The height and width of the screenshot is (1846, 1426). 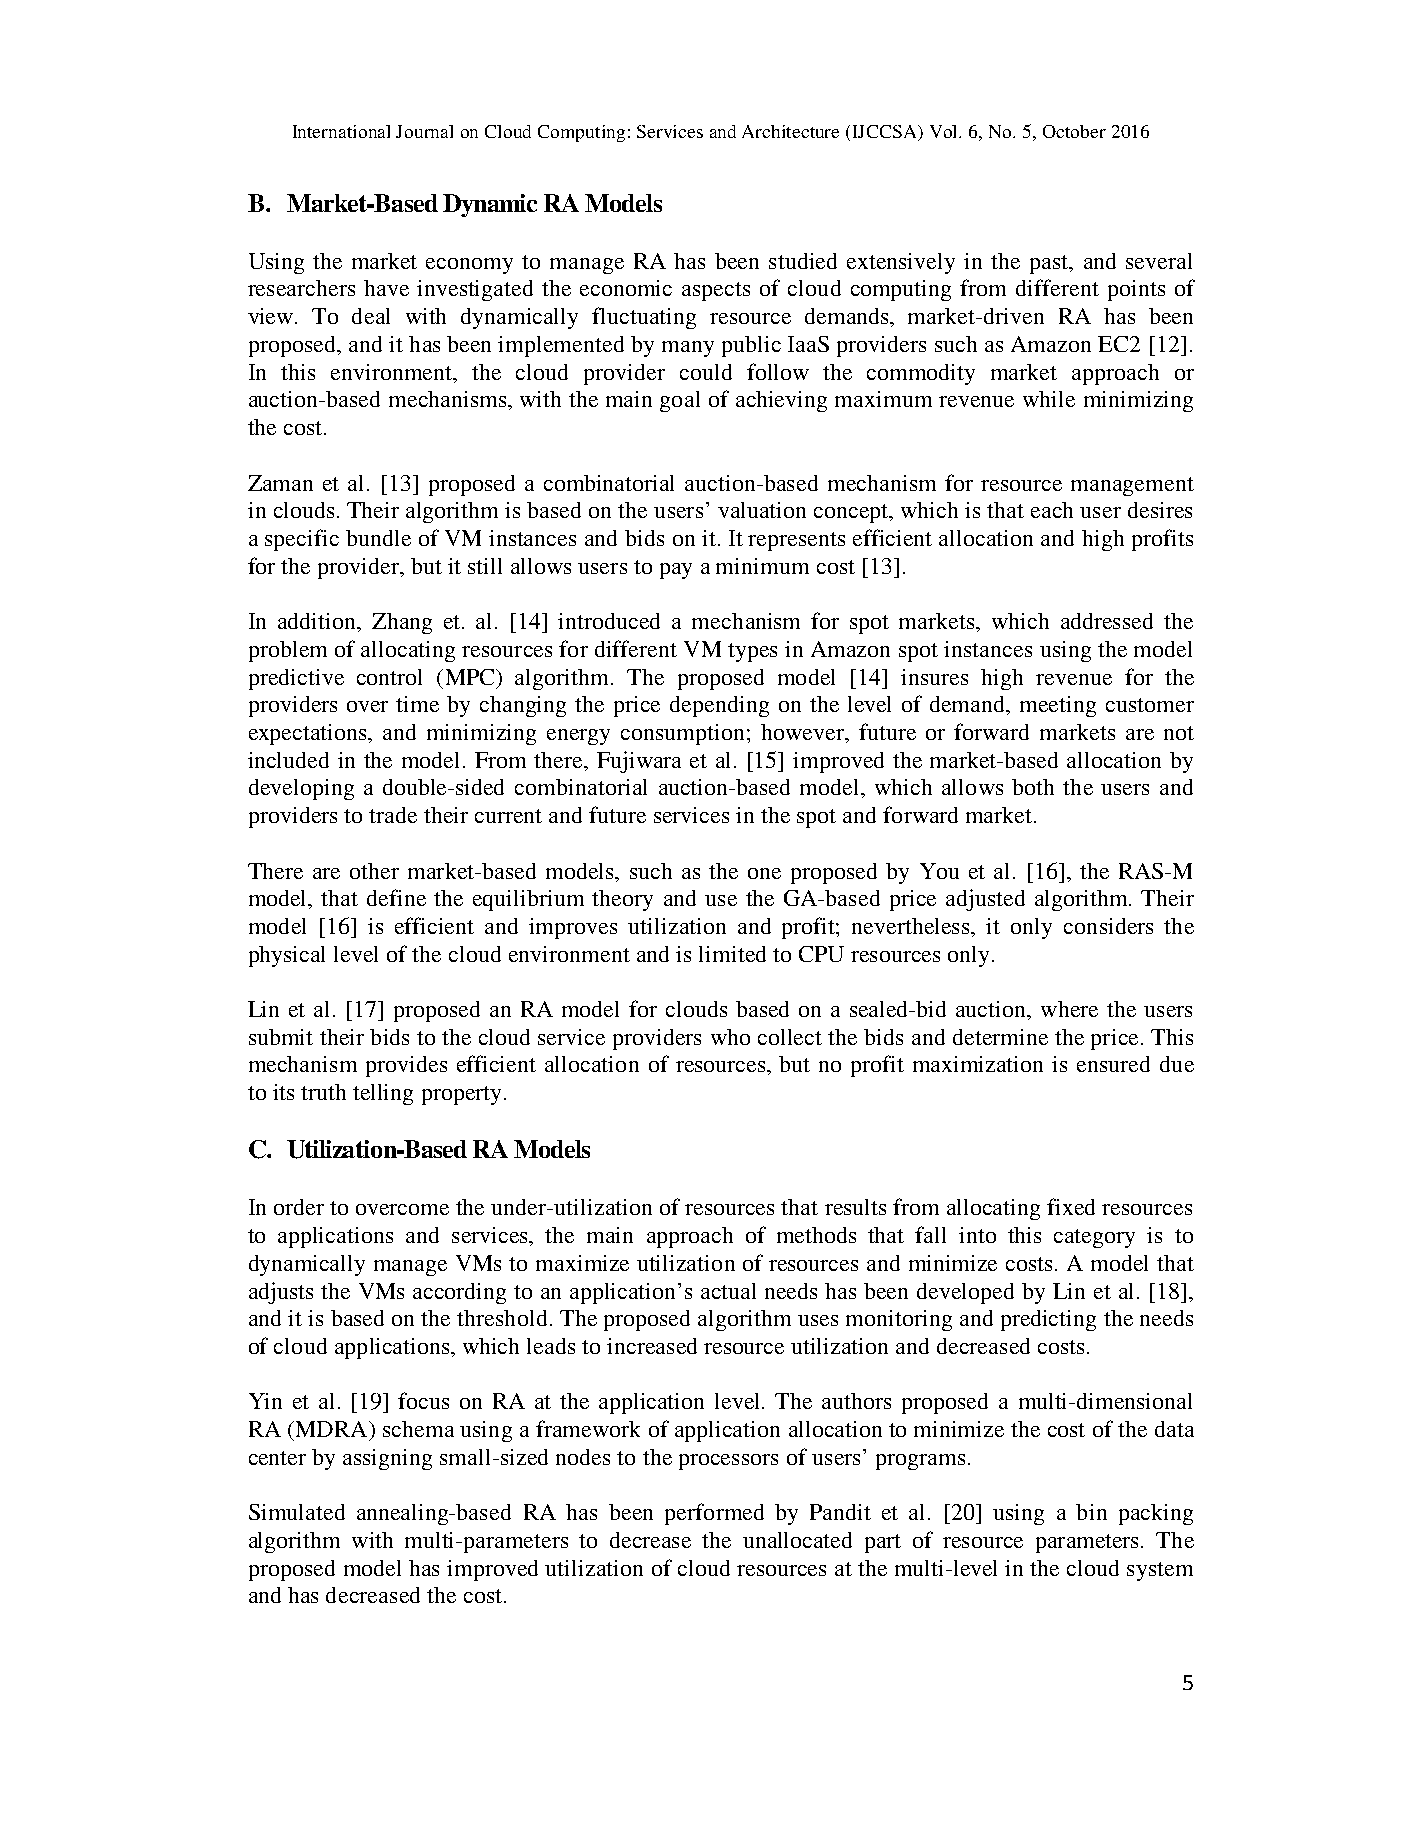 What do you see at coordinates (764, 873) in the screenshot?
I see `one` at bounding box center [764, 873].
